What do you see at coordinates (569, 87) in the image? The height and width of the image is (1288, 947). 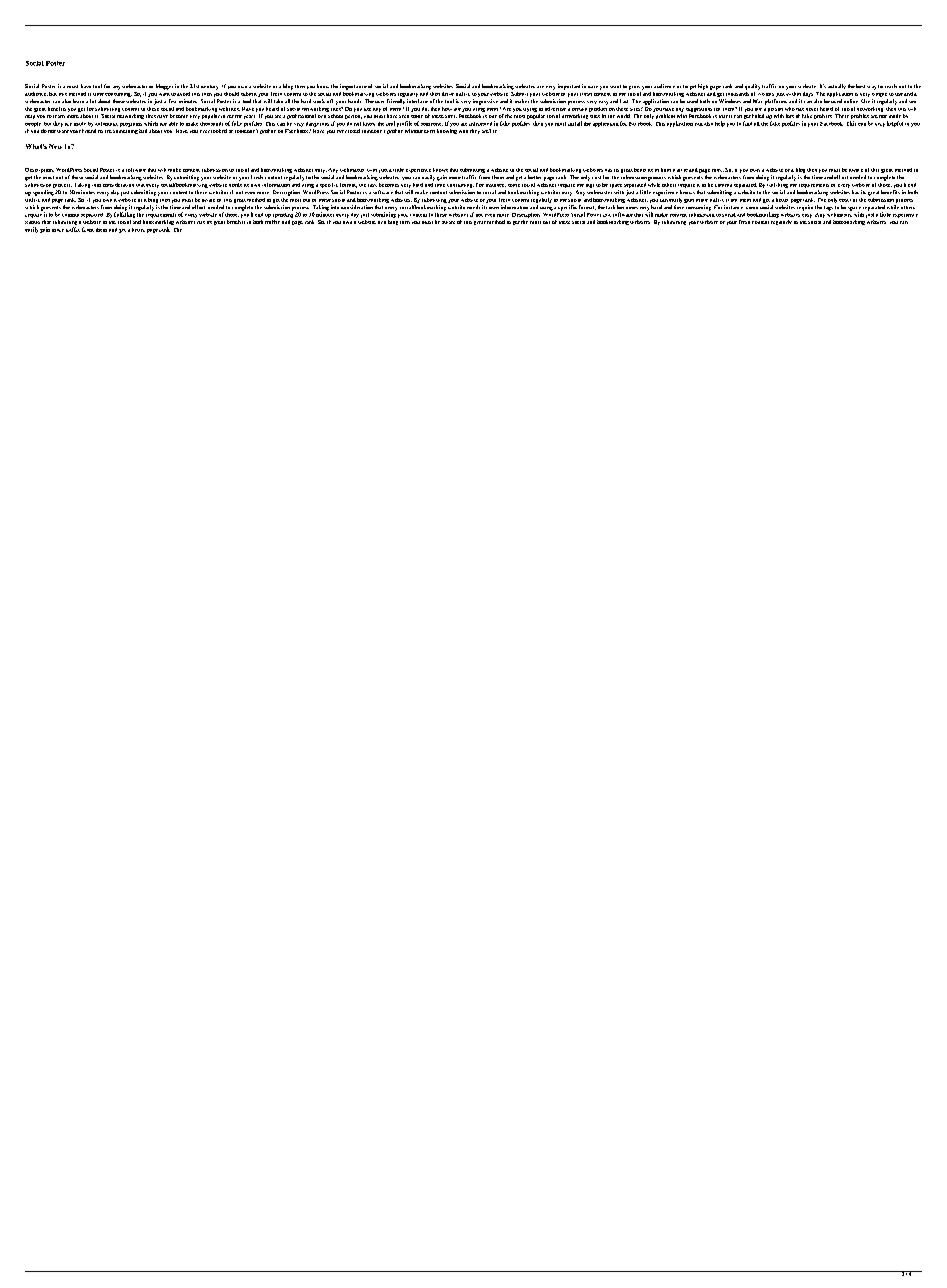 I see `important` at bounding box center [569, 87].
